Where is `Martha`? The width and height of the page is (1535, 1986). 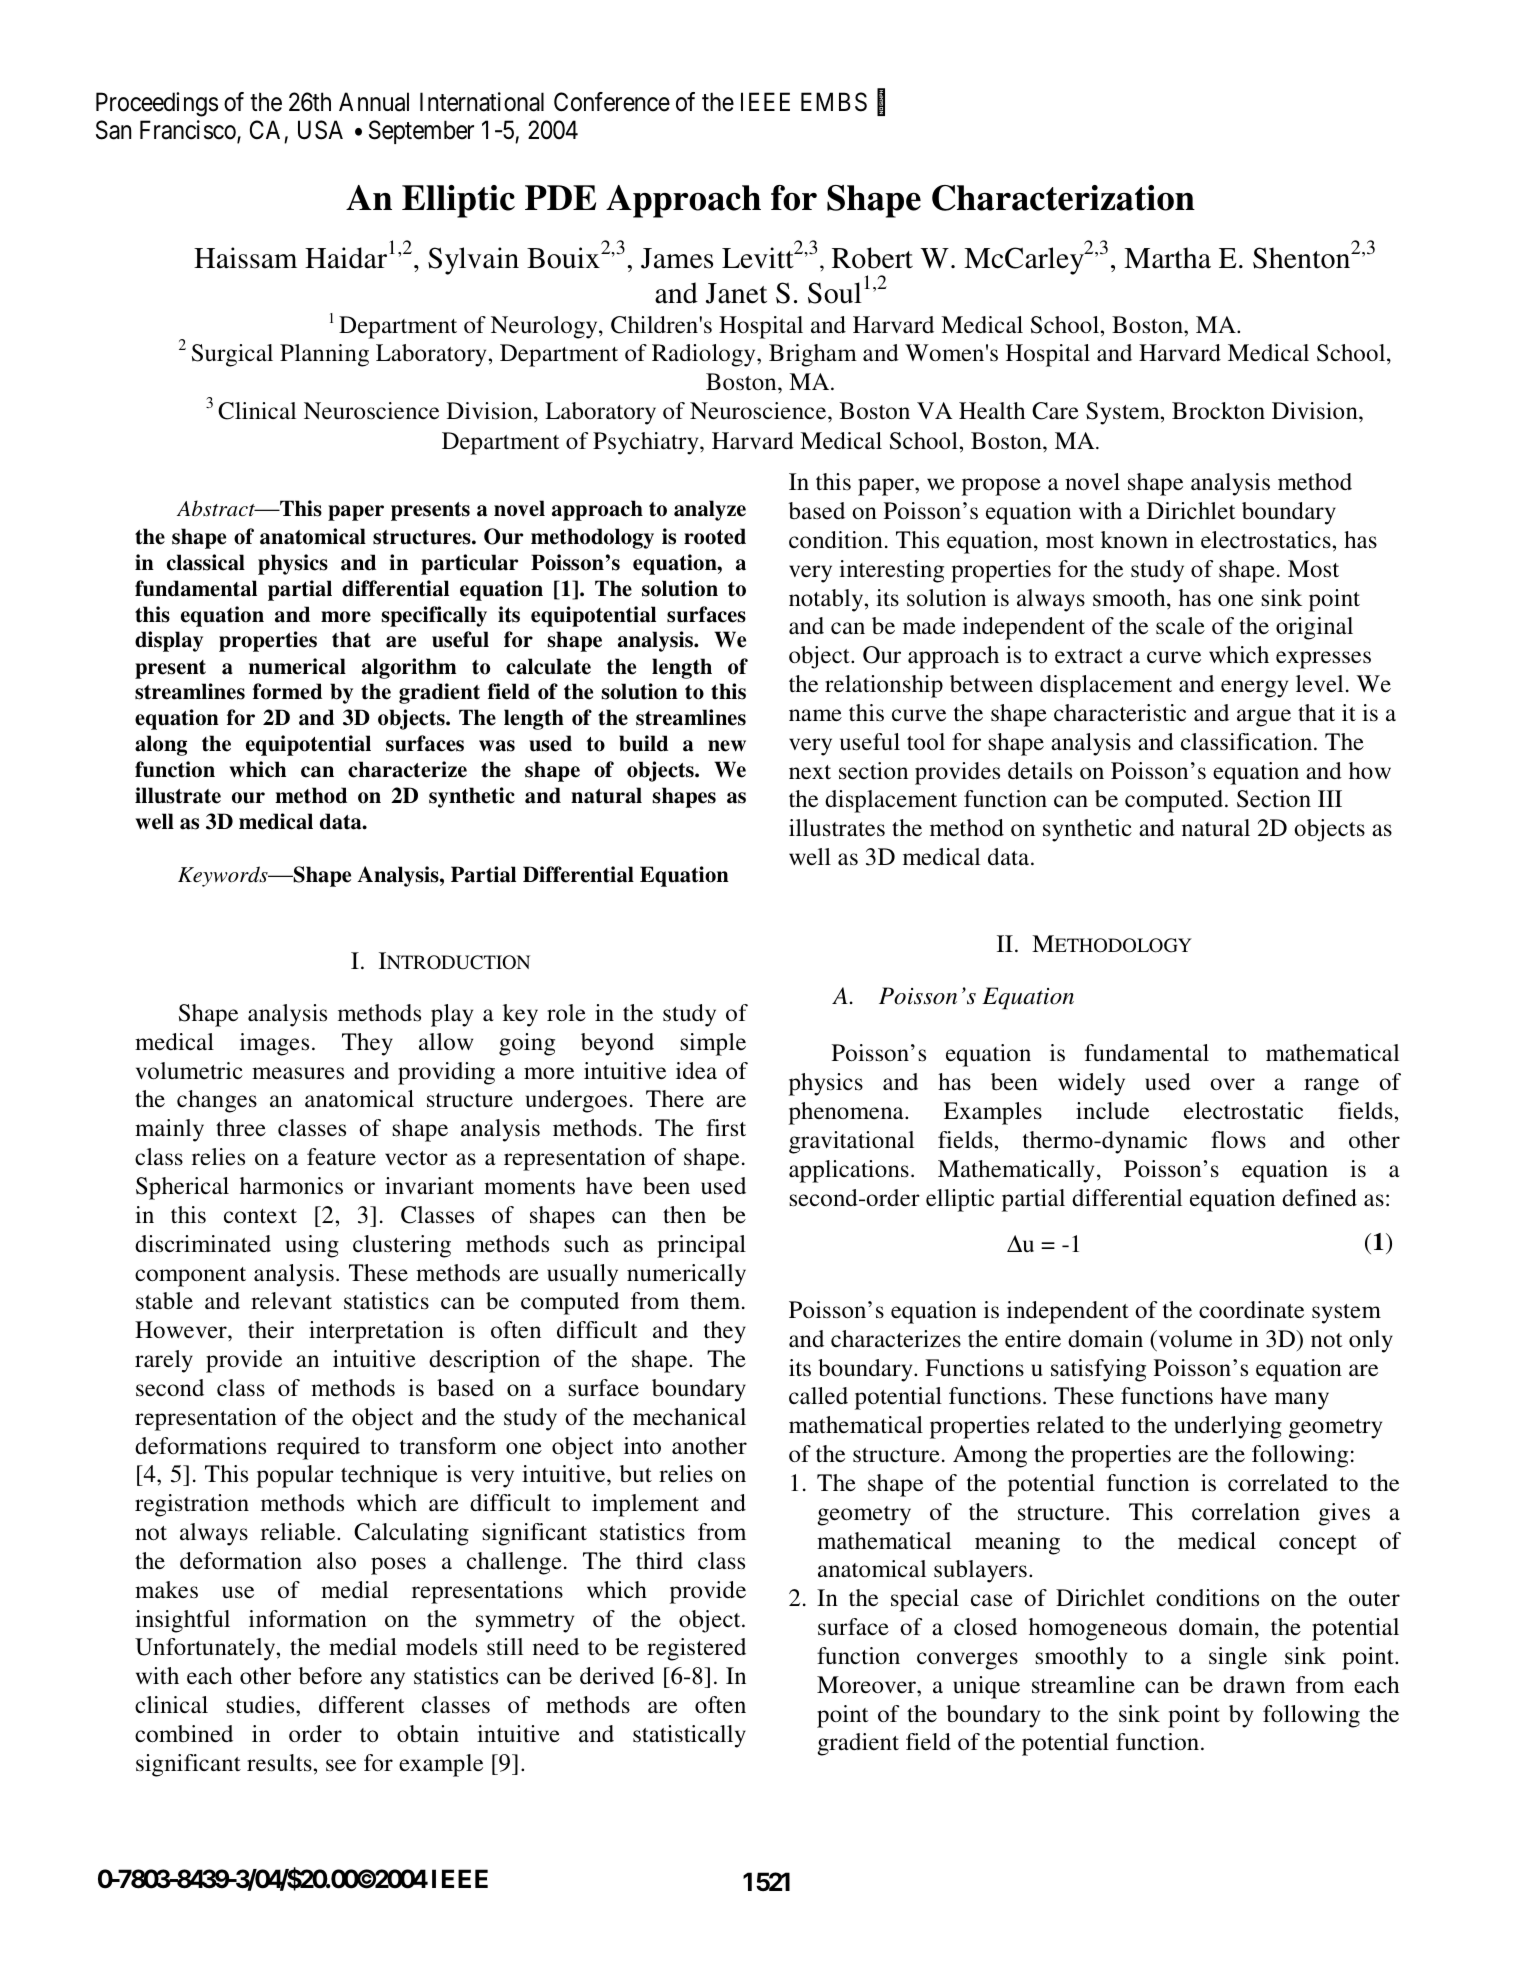 Martha is located at coordinates (1167, 258).
